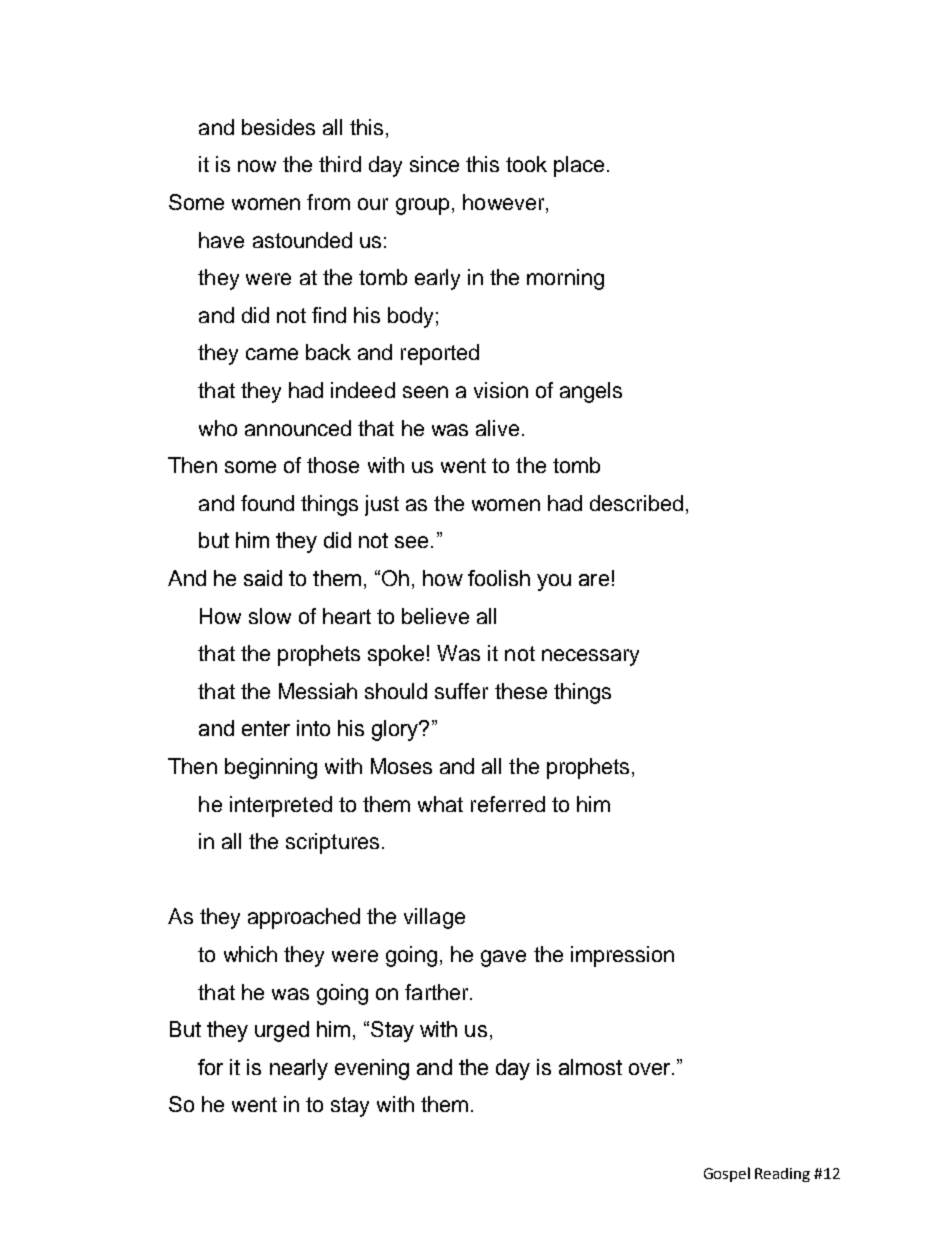 This document has height=1233, width=952. I want to click on for, so click(210, 1067).
